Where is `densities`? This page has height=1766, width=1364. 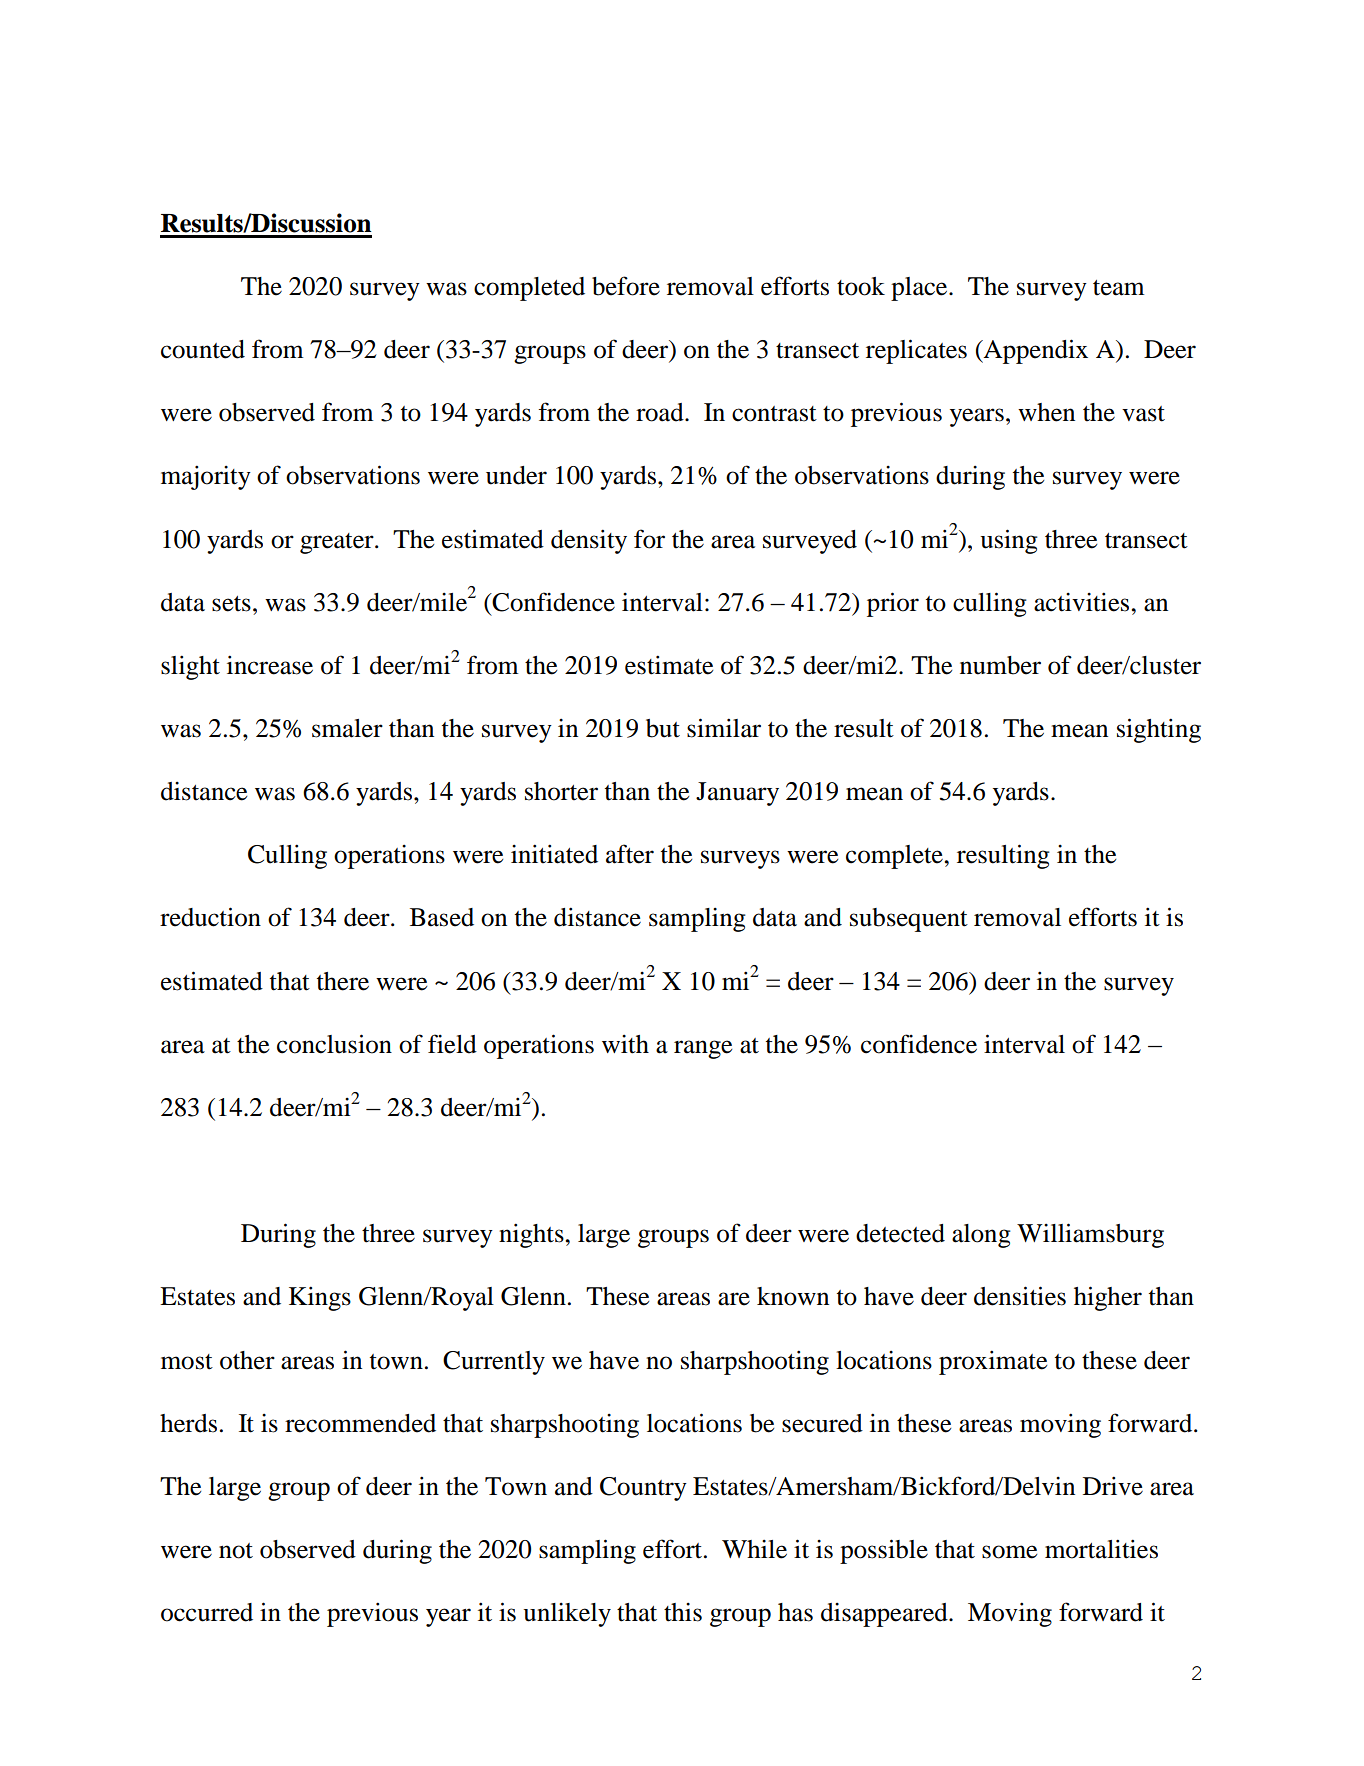 densities is located at coordinates (1020, 1296).
